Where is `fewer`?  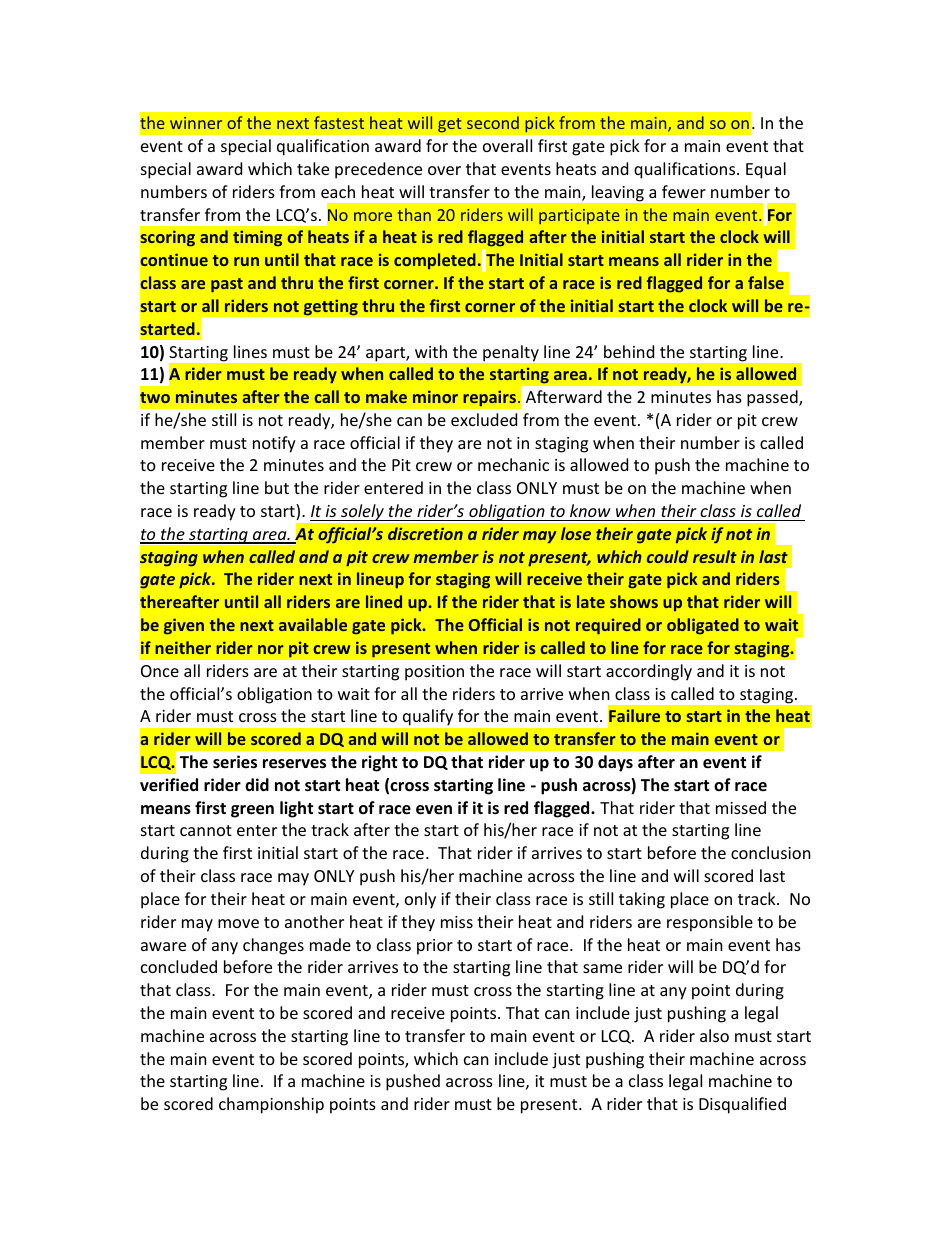 fewer is located at coordinates (684, 191).
